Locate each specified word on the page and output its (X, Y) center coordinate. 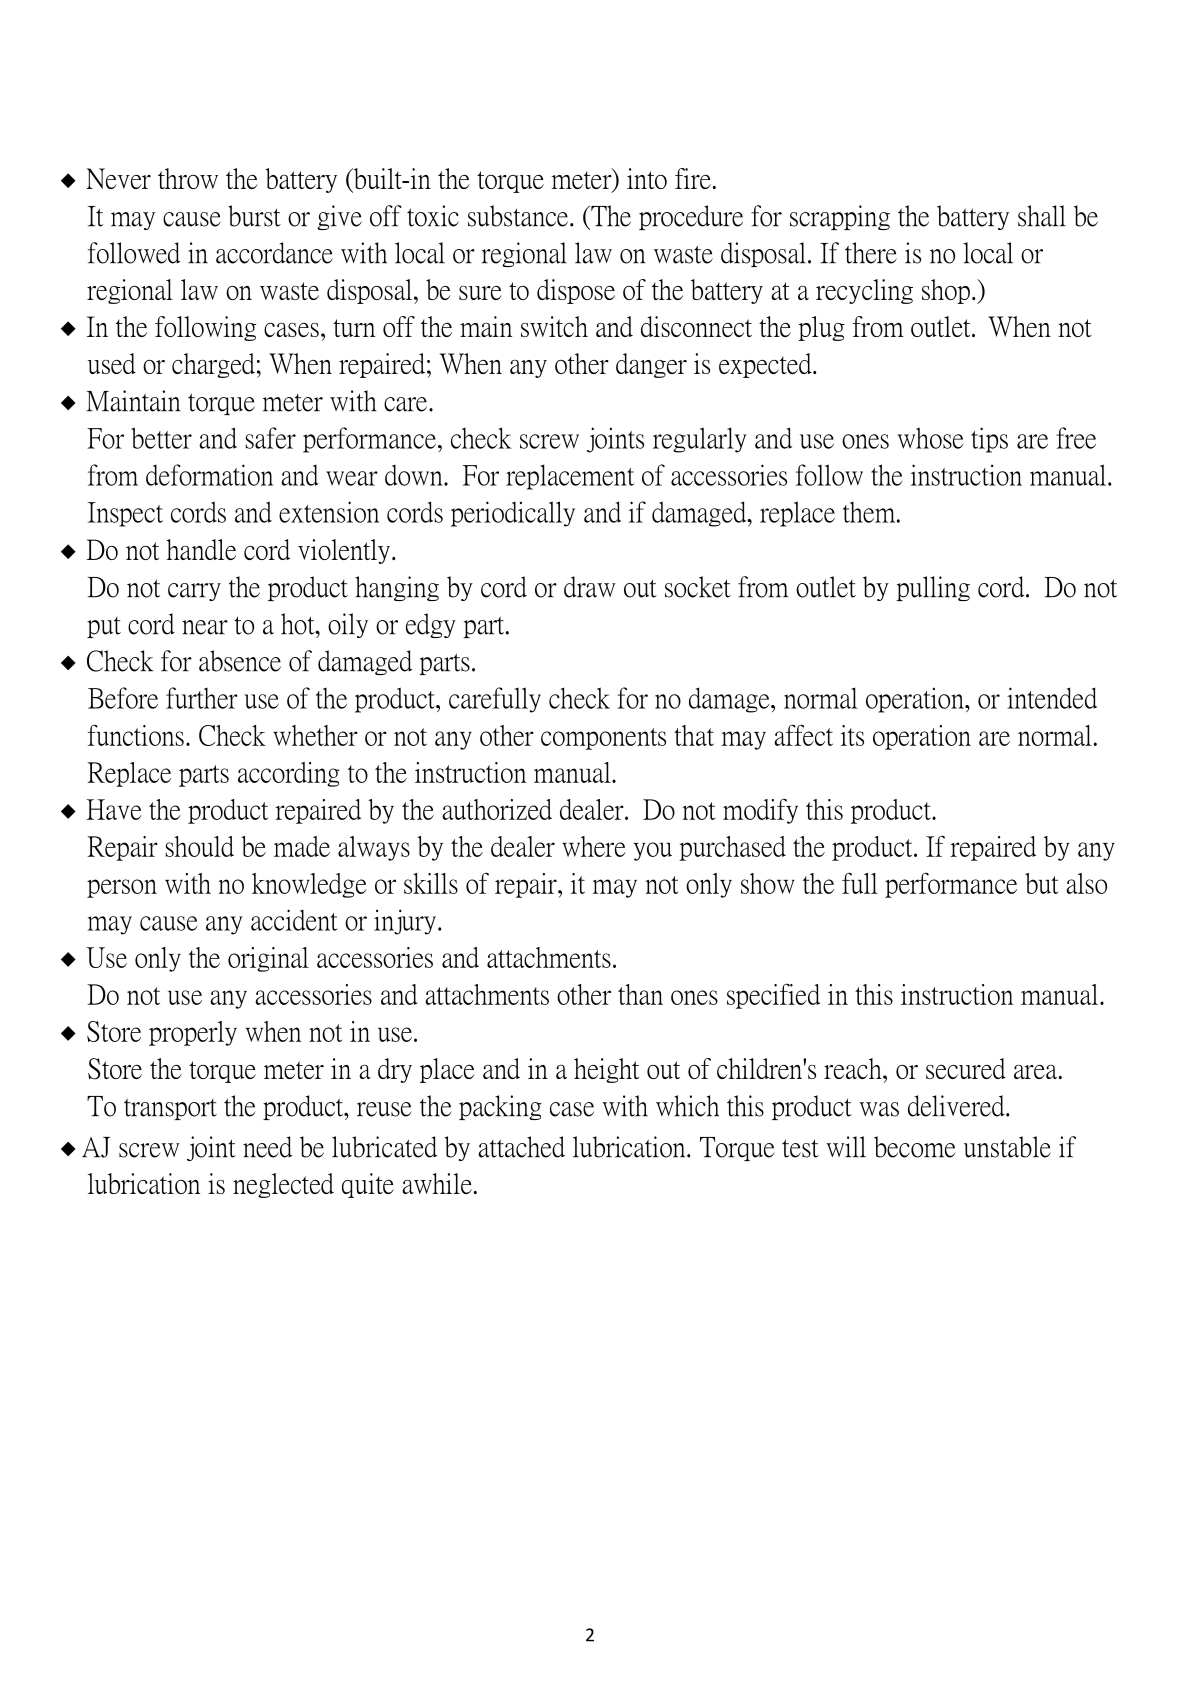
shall (1042, 216)
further (202, 698)
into (647, 178)
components (603, 739)
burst (254, 216)
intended (1052, 698)
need (267, 1147)
